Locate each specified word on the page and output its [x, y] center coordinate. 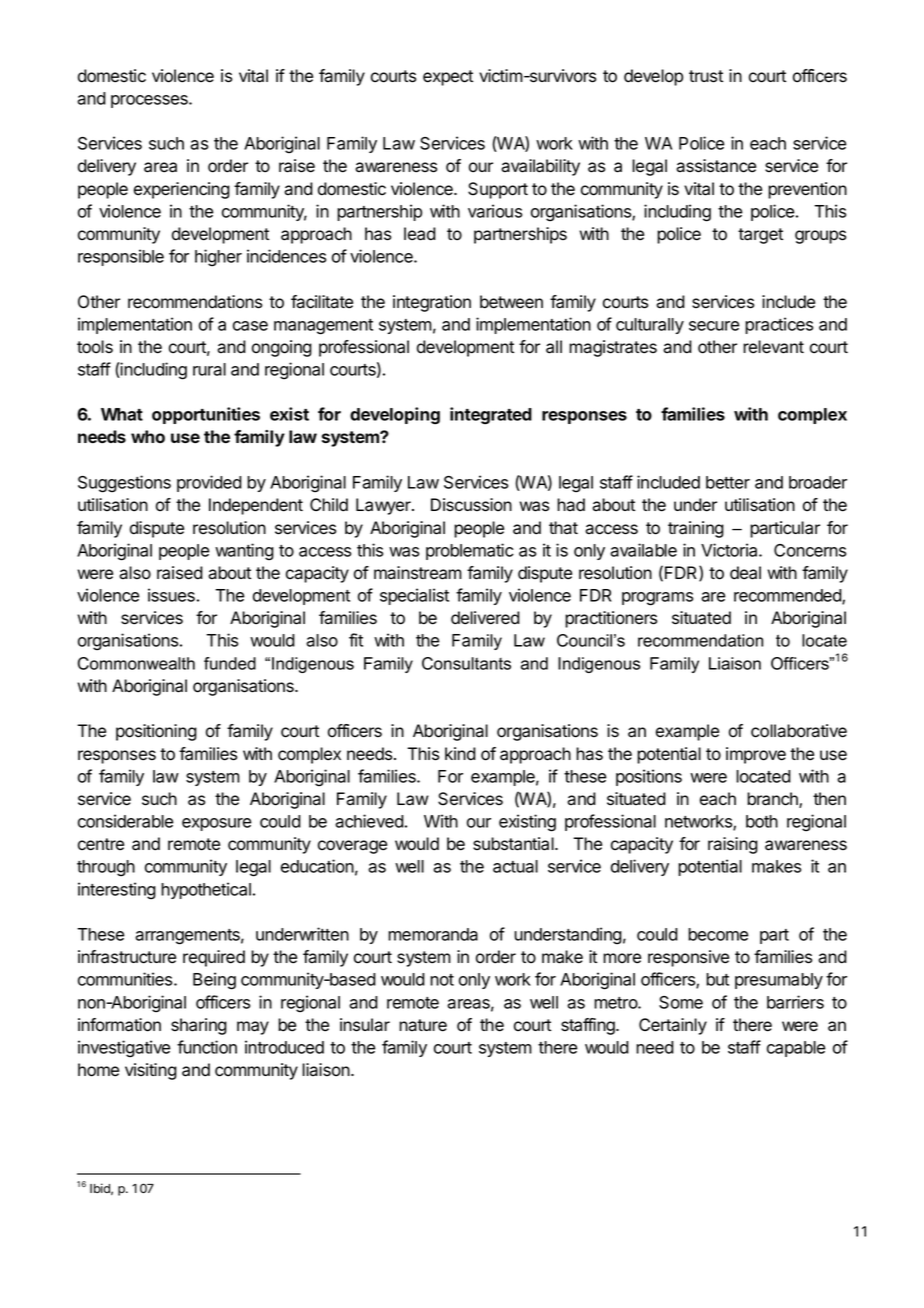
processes [150, 101]
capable [796, 1049]
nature [423, 1025]
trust [706, 76]
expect [448, 78]
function [207, 1047]
